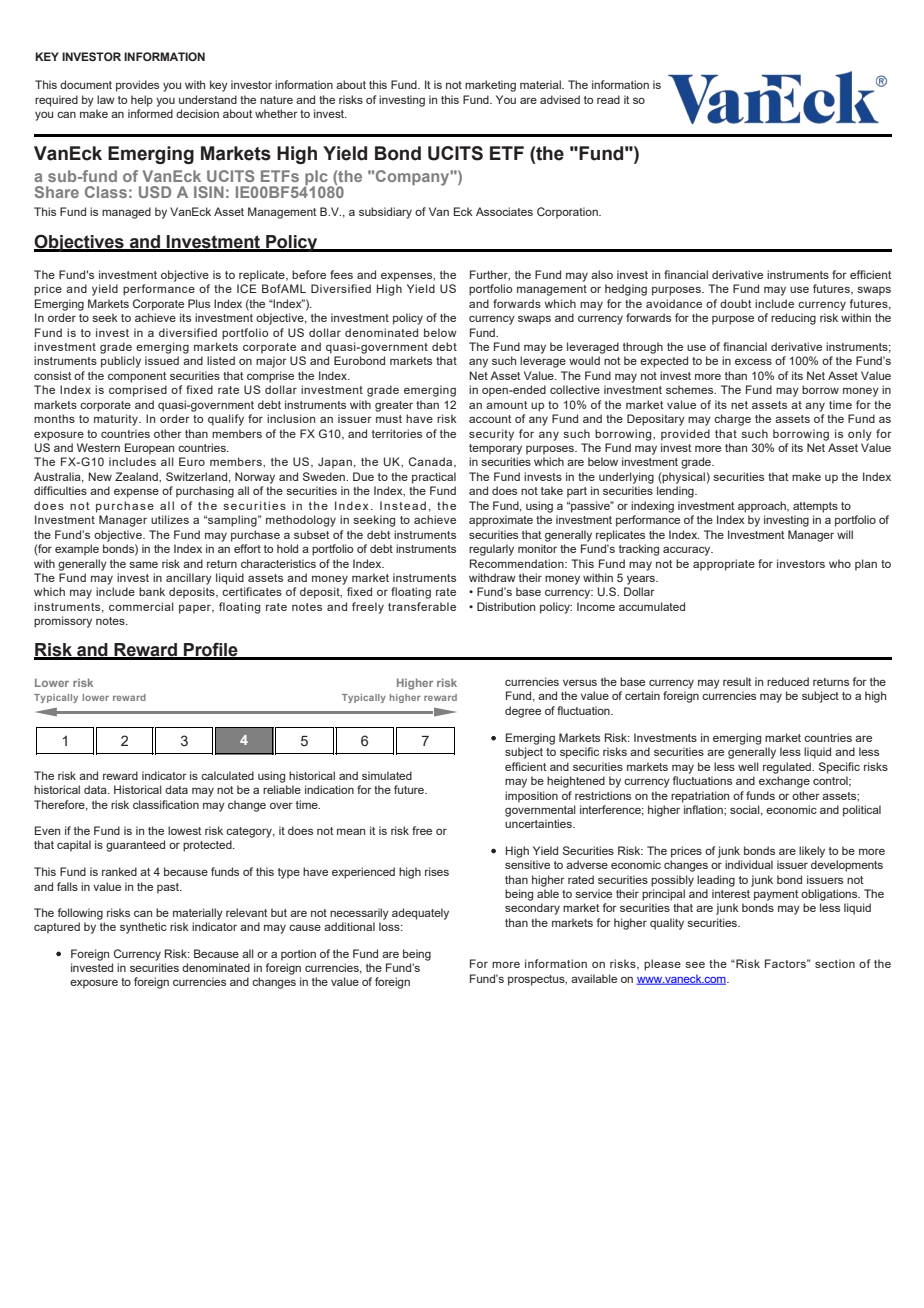 This document has width=924, height=1308. I want to click on excess, so click(753, 361).
